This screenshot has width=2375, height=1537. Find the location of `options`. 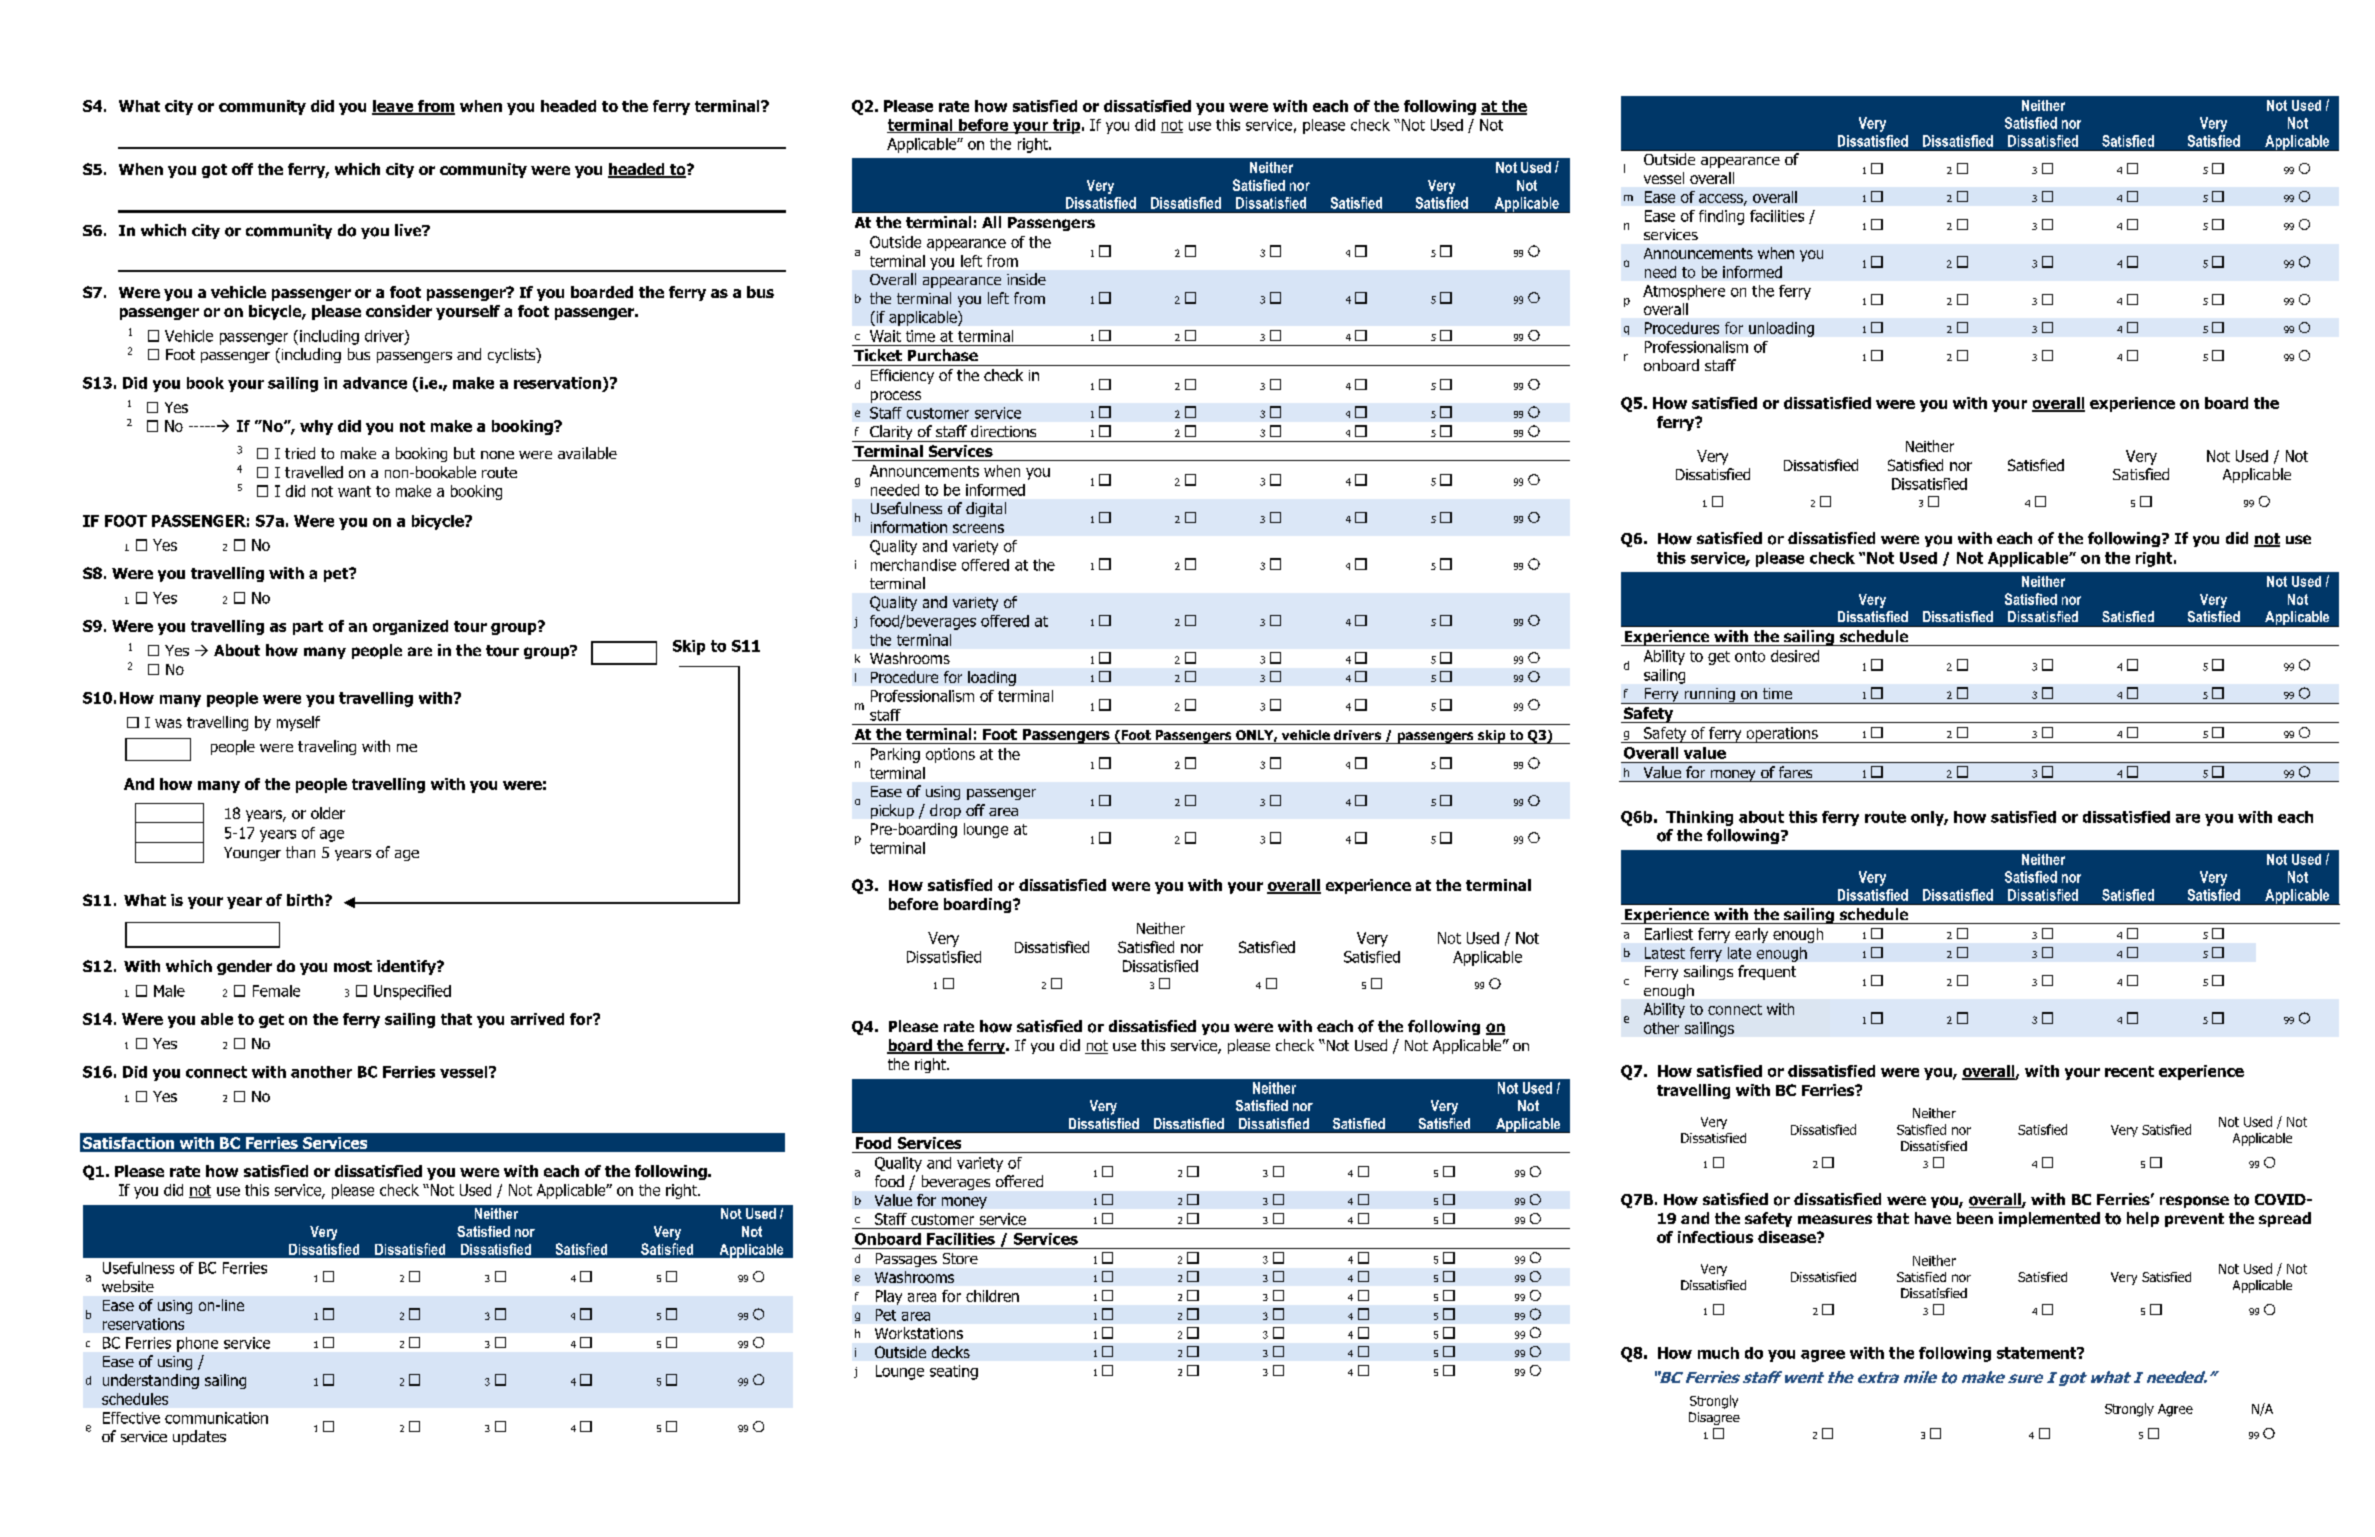

options is located at coordinates (950, 755).
